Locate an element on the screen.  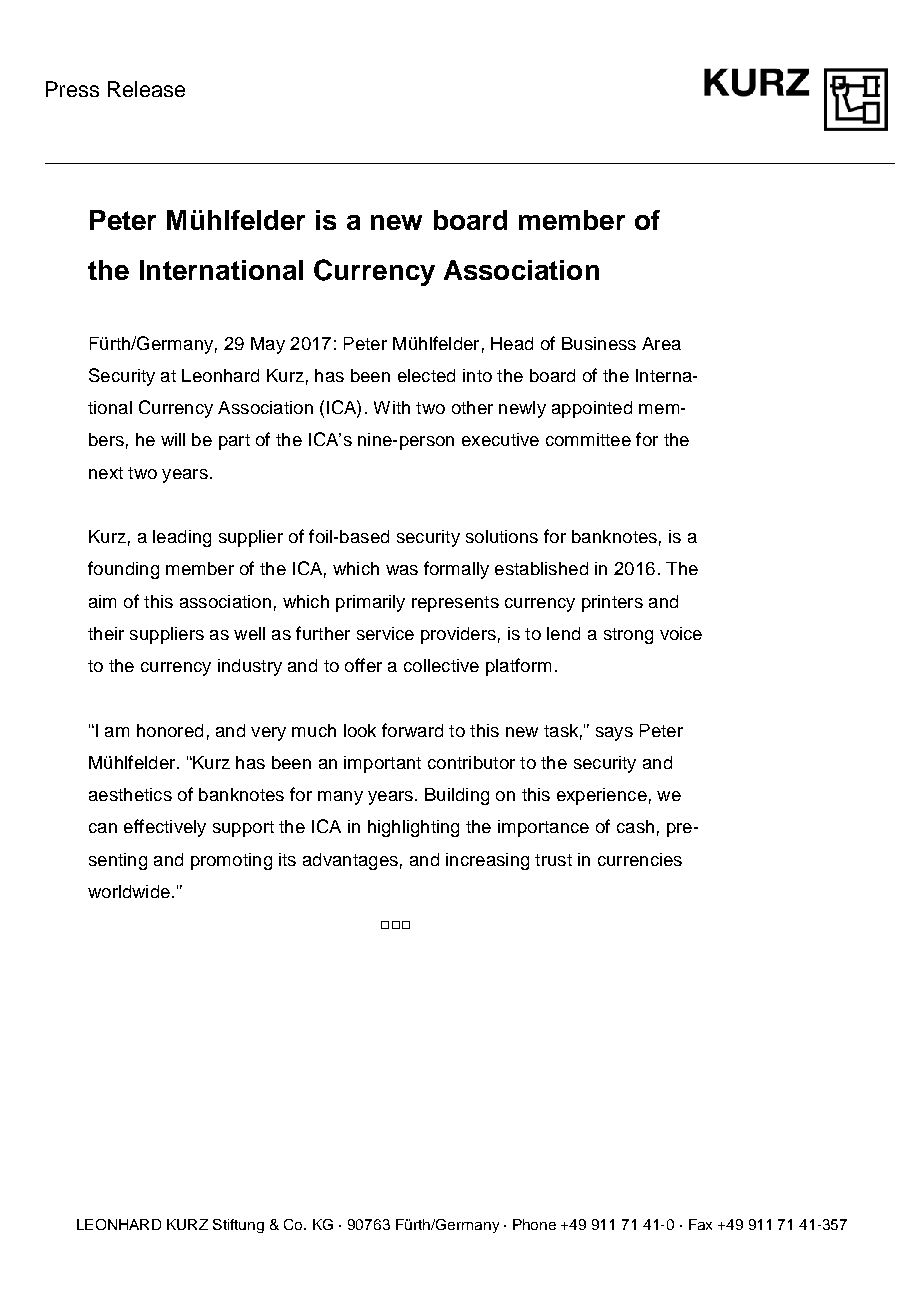
cash is located at coordinates (635, 826).
